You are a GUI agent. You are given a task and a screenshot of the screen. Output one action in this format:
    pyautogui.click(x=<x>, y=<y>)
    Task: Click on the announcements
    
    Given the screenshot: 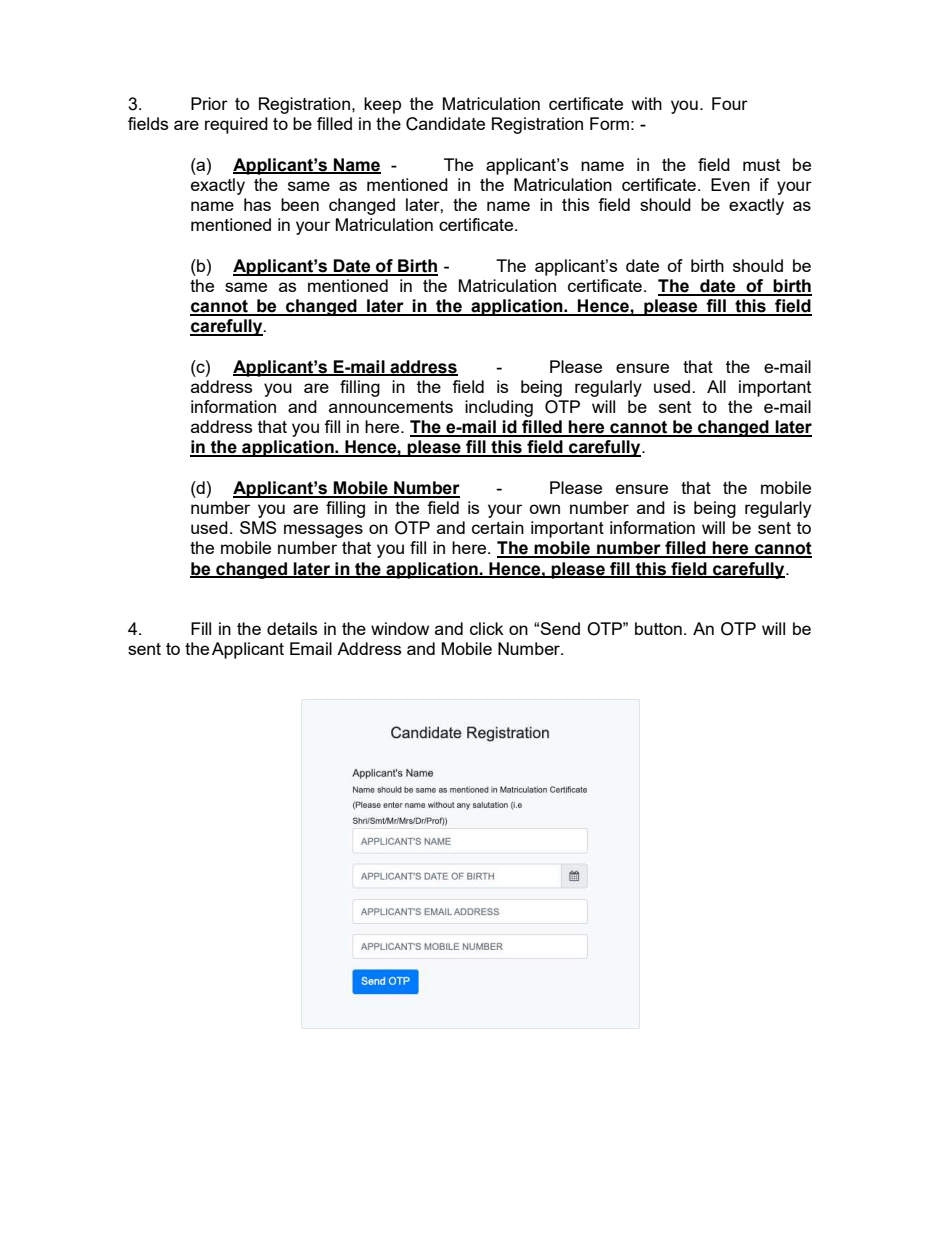 What is the action you would take?
    pyautogui.click(x=391, y=407)
